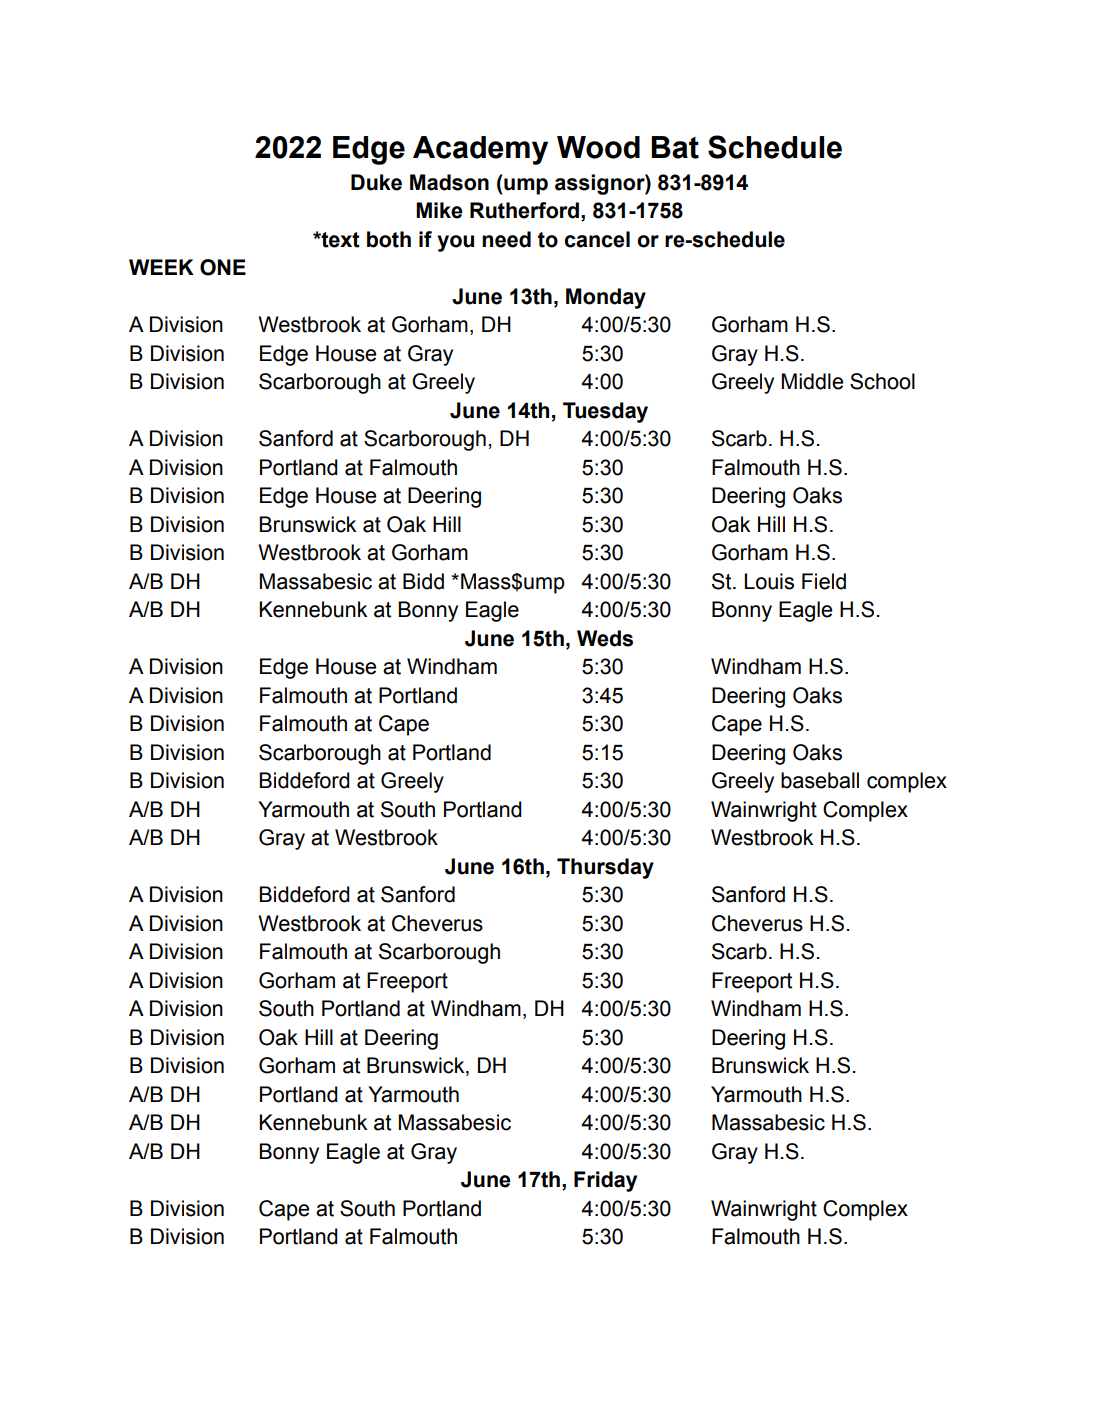  Describe the element at coordinates (675, 147) in the screenshot. I see `Bat` at that location.
